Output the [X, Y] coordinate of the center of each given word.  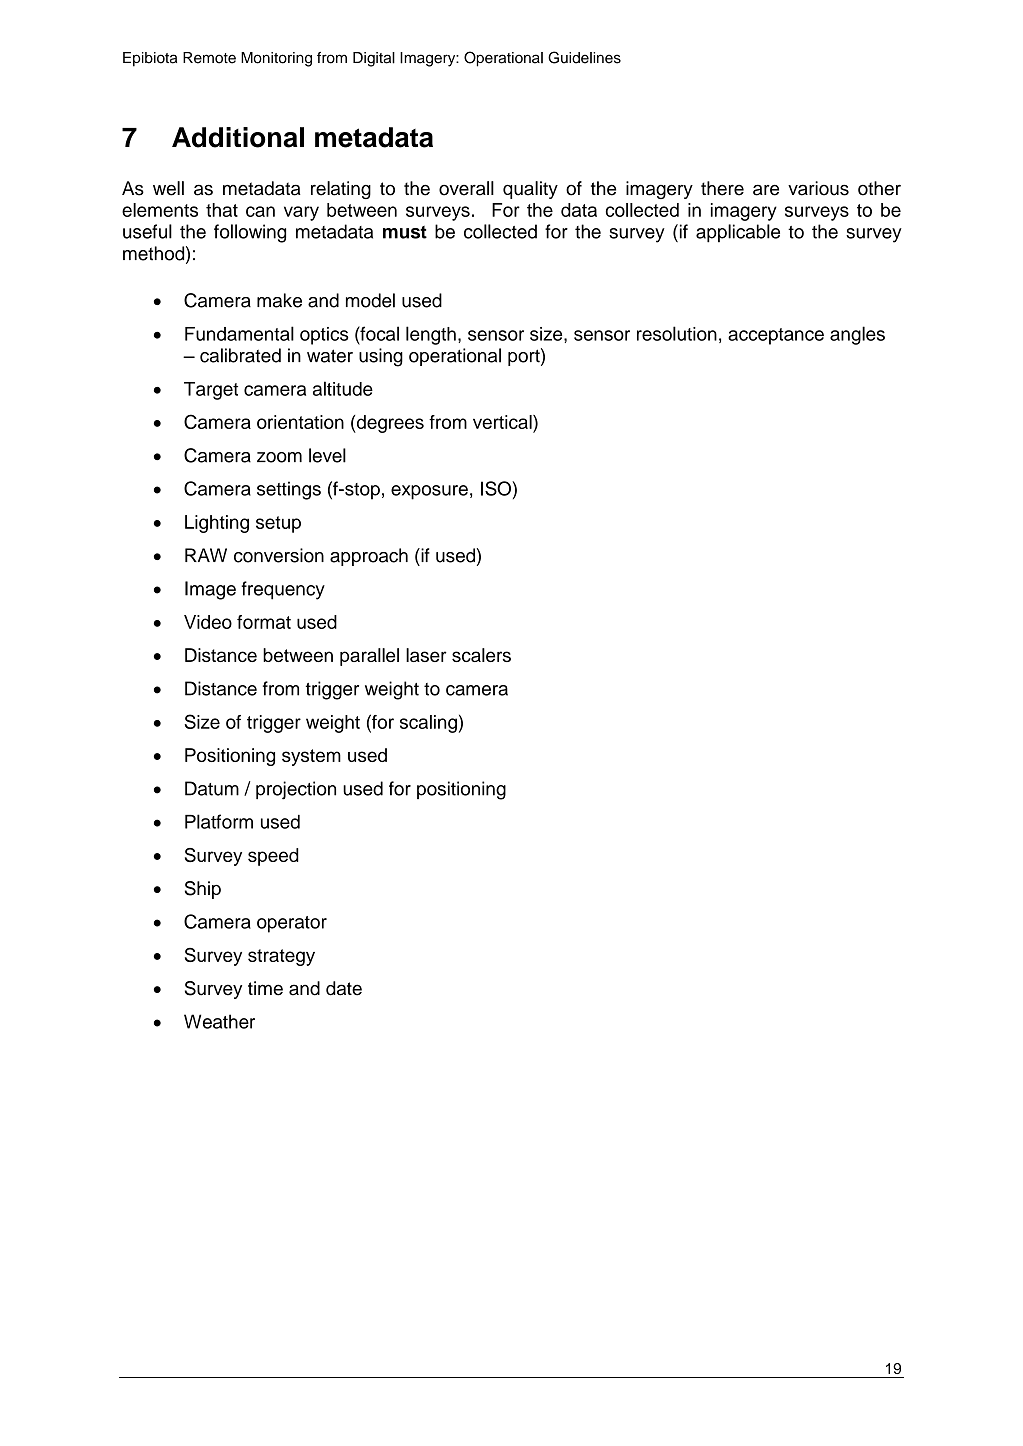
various [818, 188]
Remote [209, 58]
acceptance [776, 336]
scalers [481, 655]
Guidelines [584, 57]
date [344, 988]
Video [208, 622]
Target [211, 391]
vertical [503, 422]
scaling [428, 724]
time [265, 988]
